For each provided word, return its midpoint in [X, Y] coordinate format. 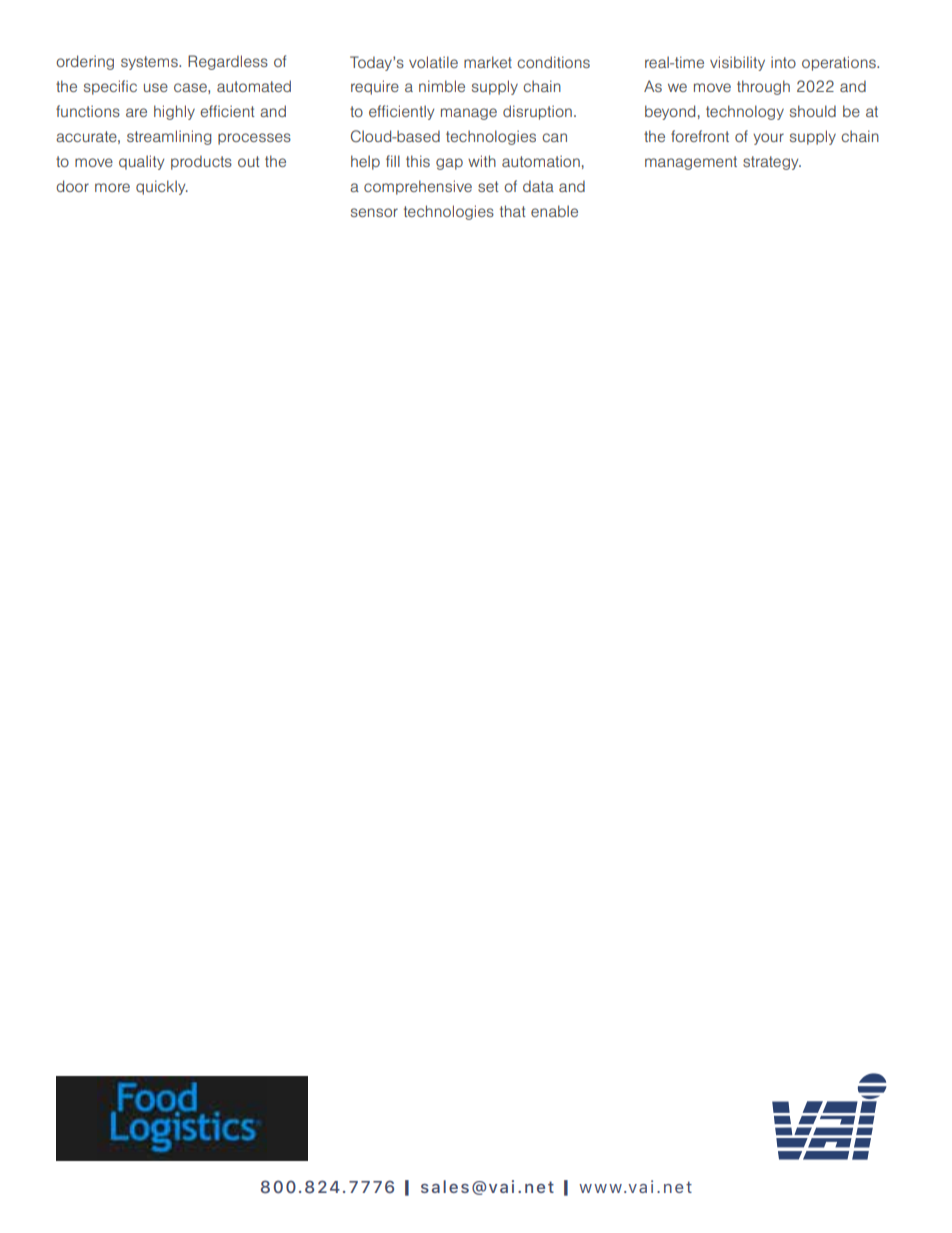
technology [745, 112]
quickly [162, 187]
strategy [772, 163]
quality [141, 162]
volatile [433, 62]
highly [174, 112]
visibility [737, 63]
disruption [537, 112]
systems [150, 63]
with [482, 161]
